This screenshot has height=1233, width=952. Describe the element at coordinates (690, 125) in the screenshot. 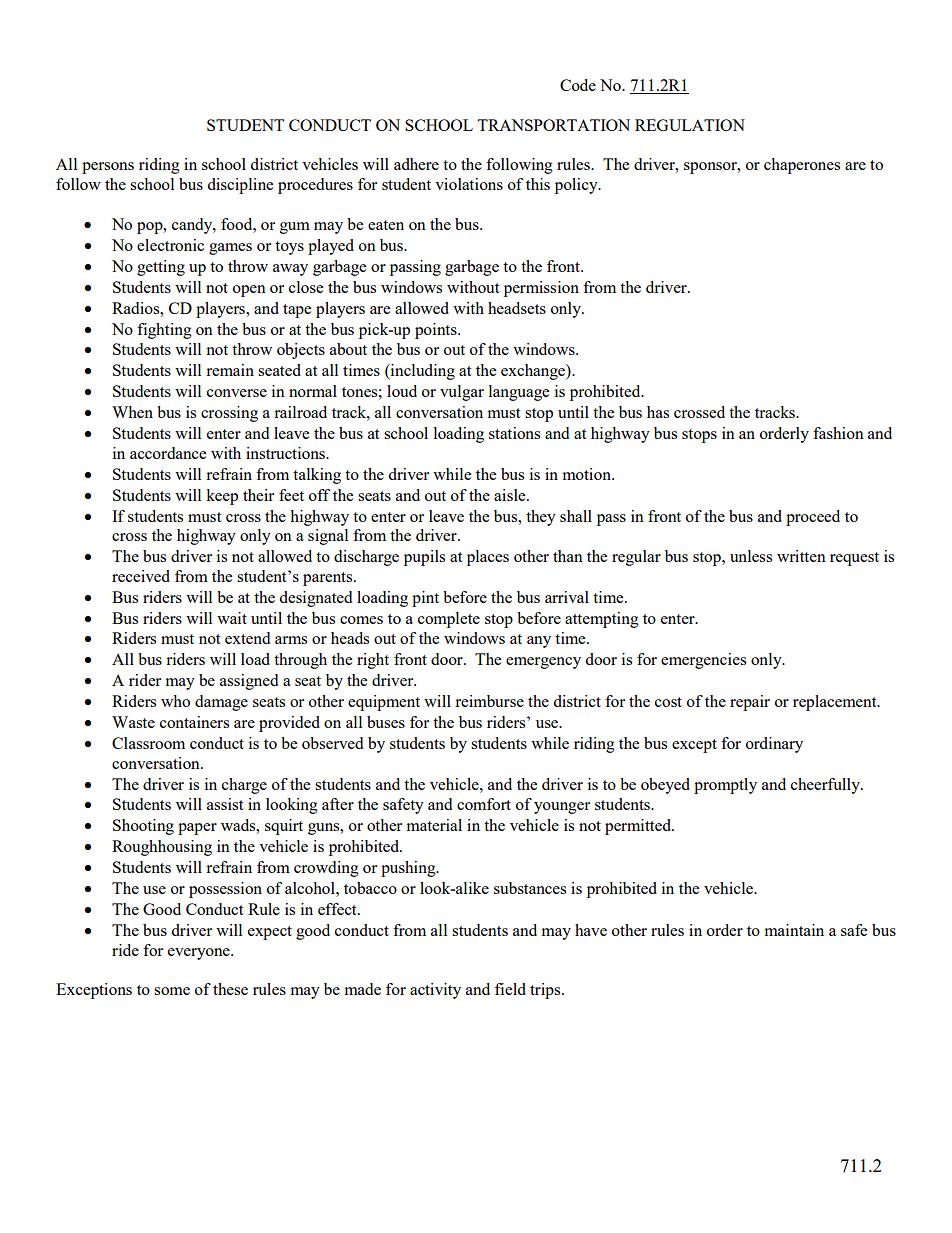

I see `REGULATION` at that location.
